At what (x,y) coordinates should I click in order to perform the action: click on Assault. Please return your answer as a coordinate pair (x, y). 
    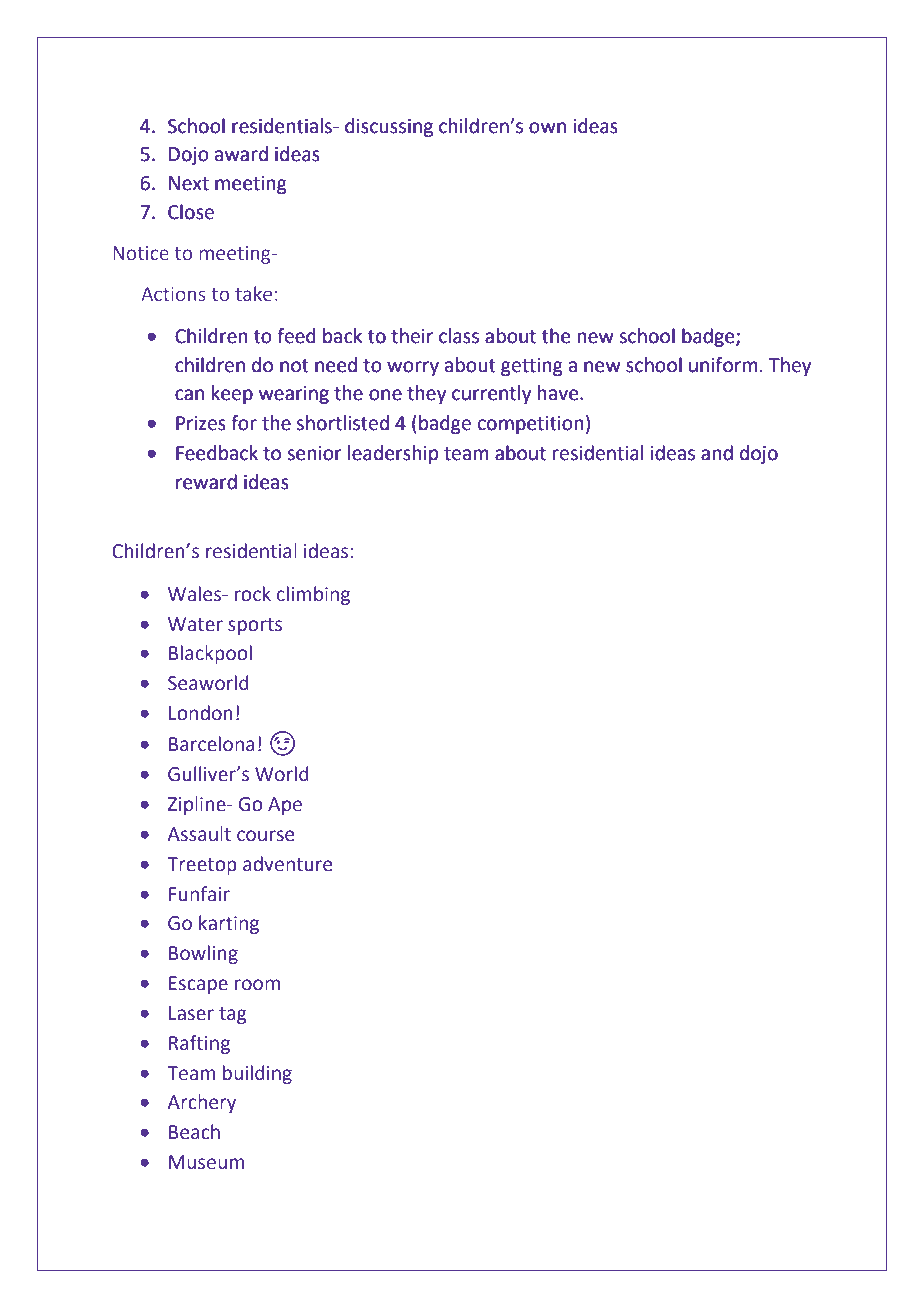
    Looking at the image, I should click on (199, 834).
